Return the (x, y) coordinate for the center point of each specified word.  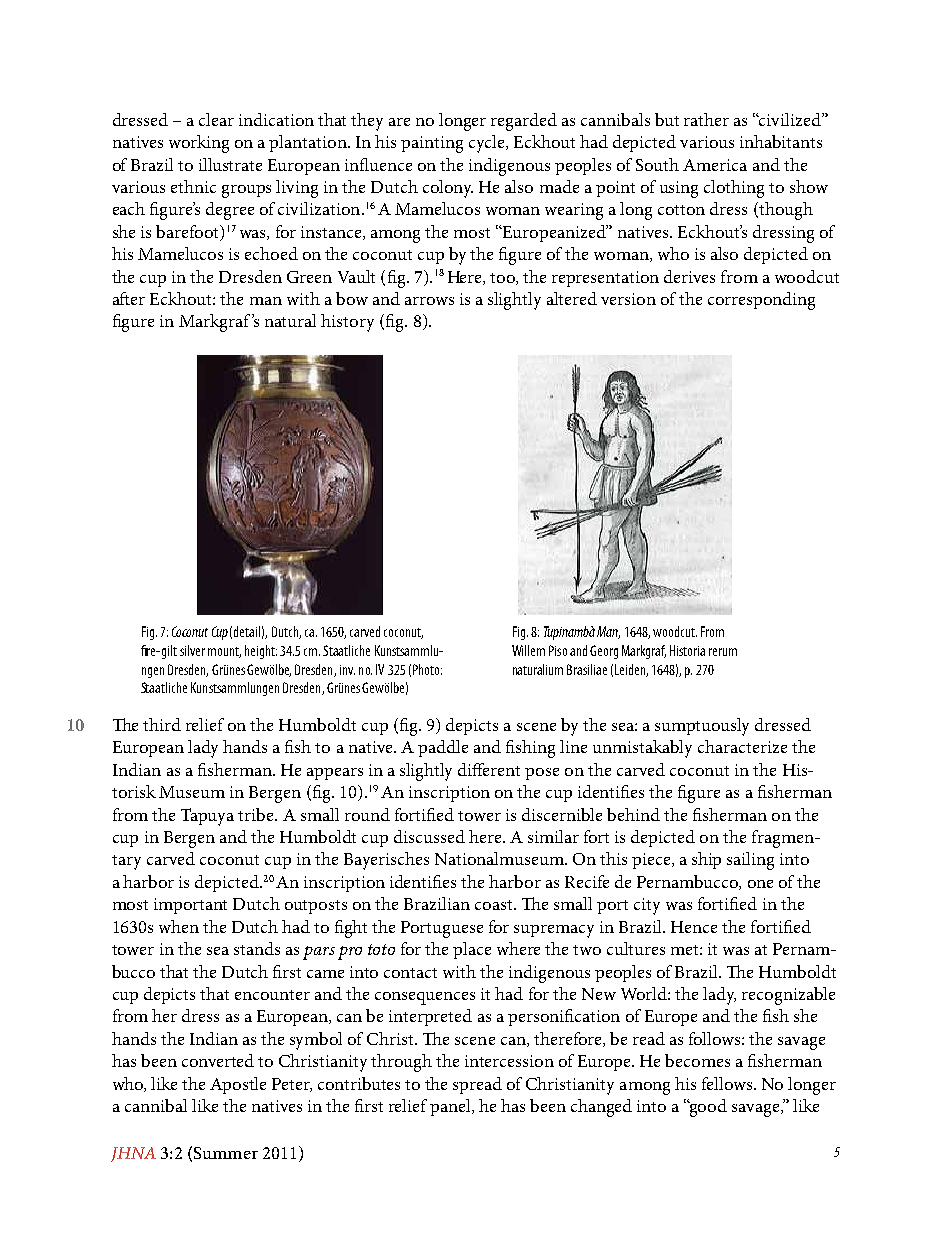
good (707, 1108)
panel (451, 1107)
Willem (528, 650)
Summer (226, 1153)
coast (495, 905)
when (179, 926)
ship (706, 860)
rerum (723, 652)
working (199, 144)
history (347, 323)
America (715, 165)
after (129, 298)
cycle (488, 144)
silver (192, 650)
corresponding (761, 301)
